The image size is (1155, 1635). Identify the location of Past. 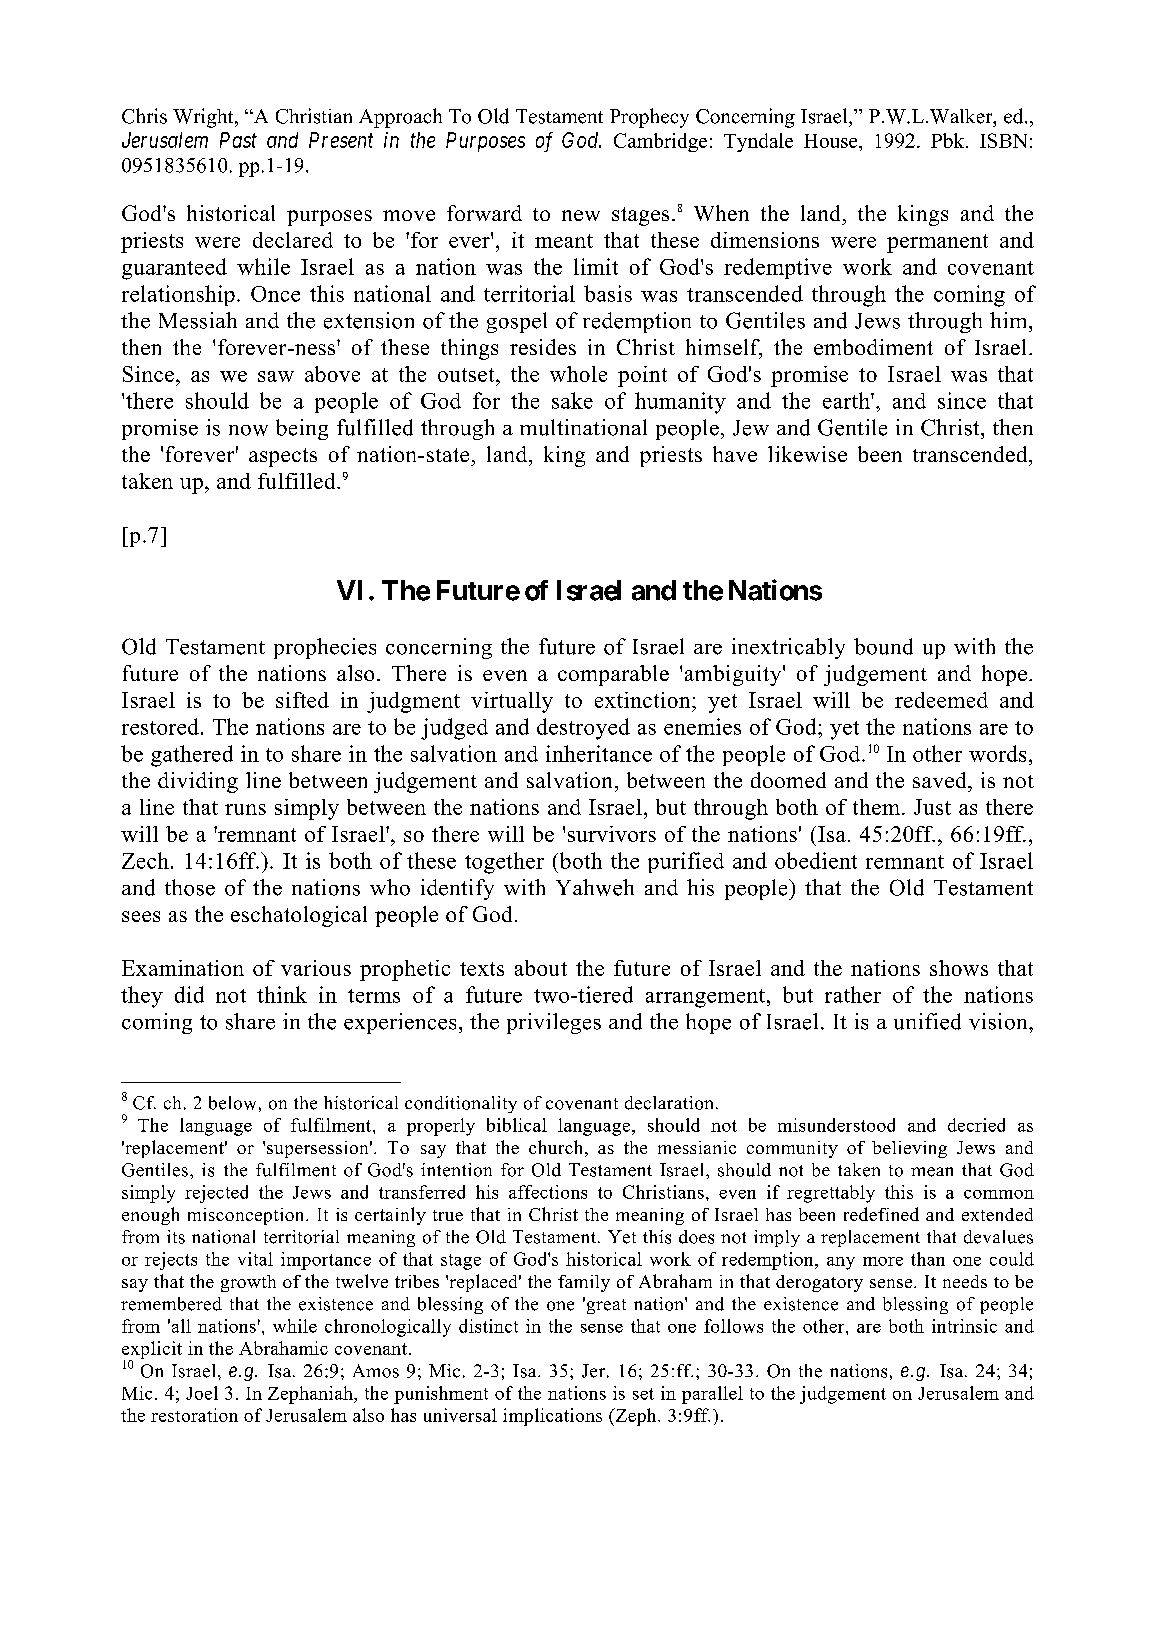
(238, 140).
